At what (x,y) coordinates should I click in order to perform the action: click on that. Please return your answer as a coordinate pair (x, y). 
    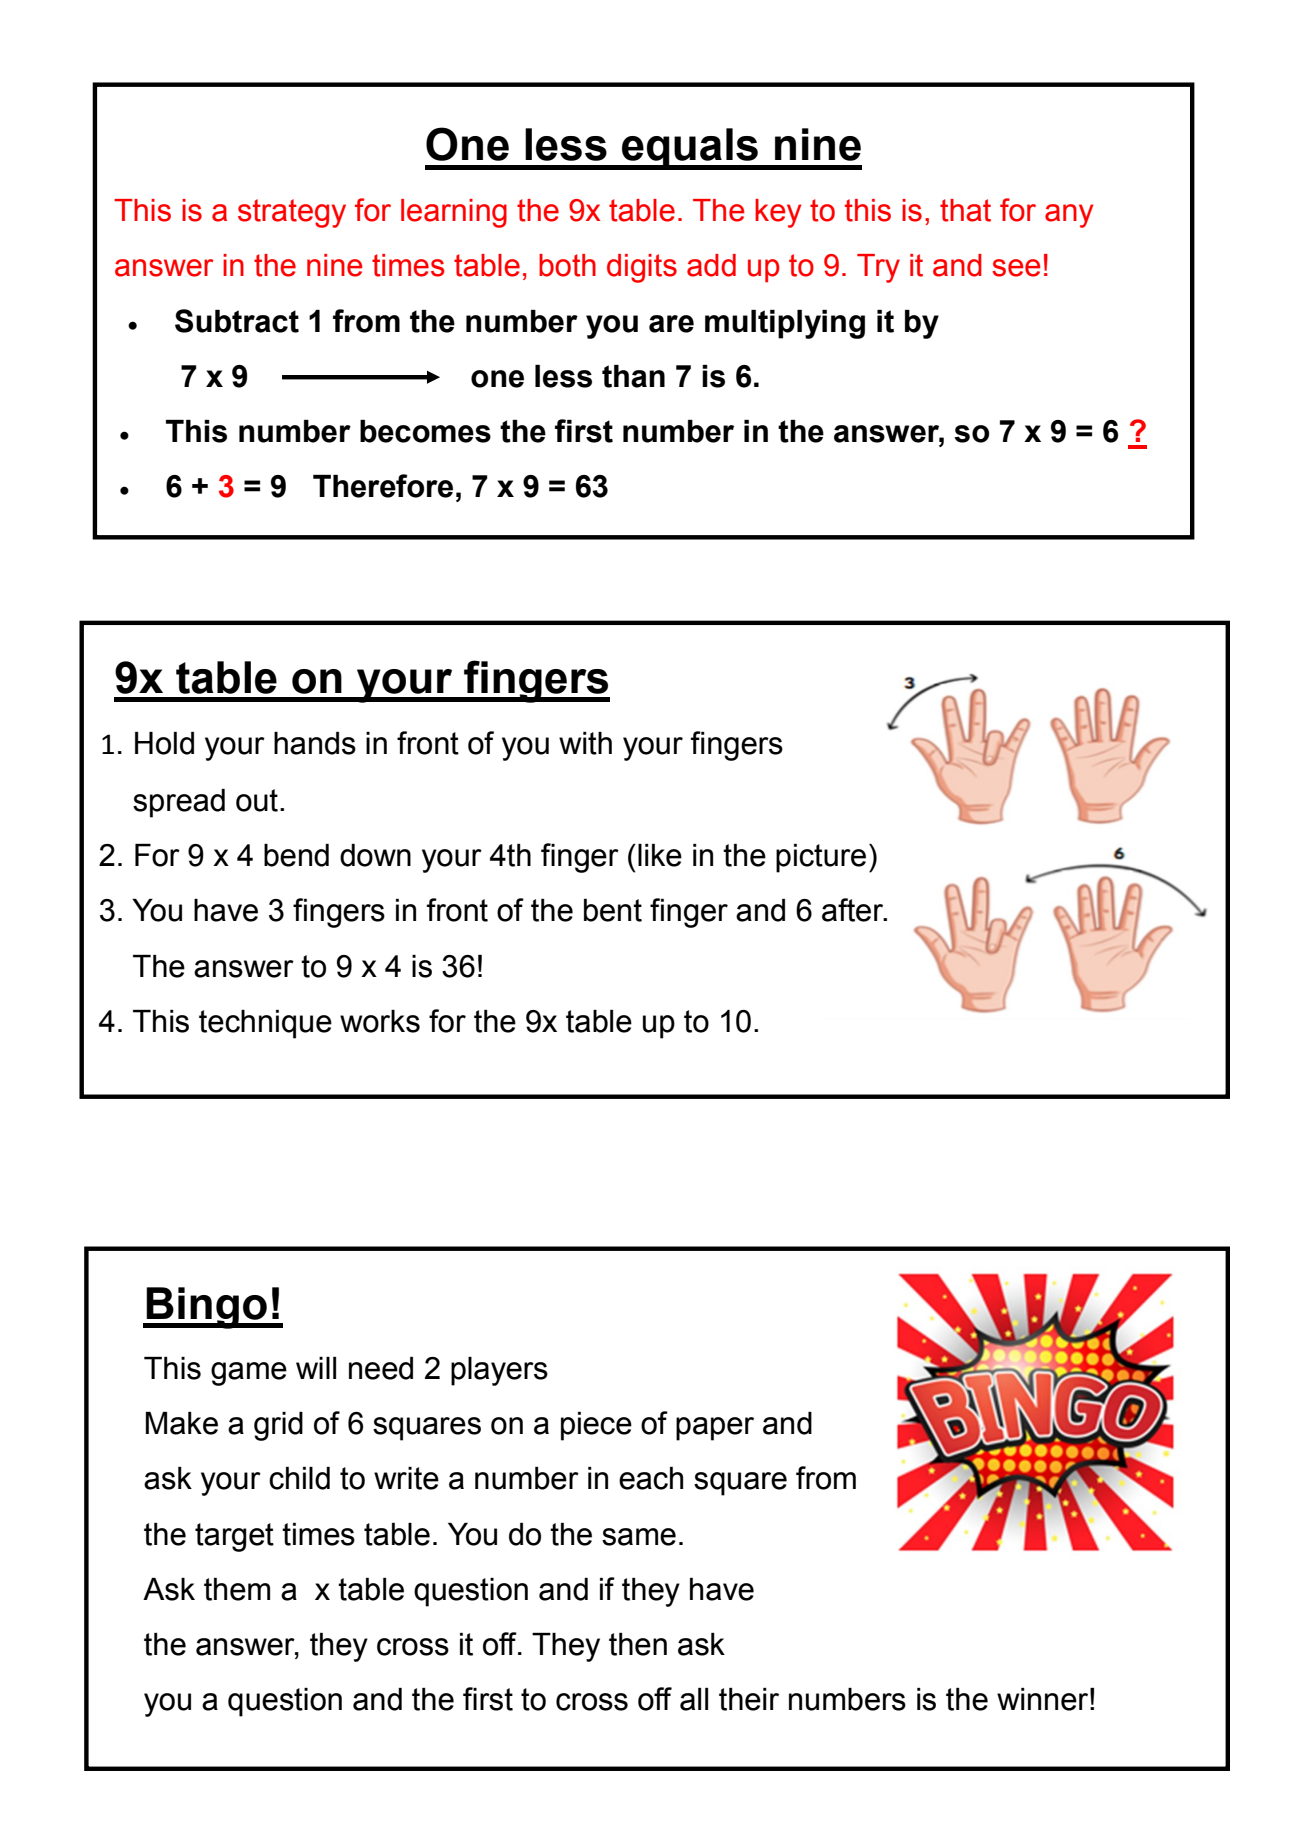
    Looking at the image, I should click on (965, 210).
